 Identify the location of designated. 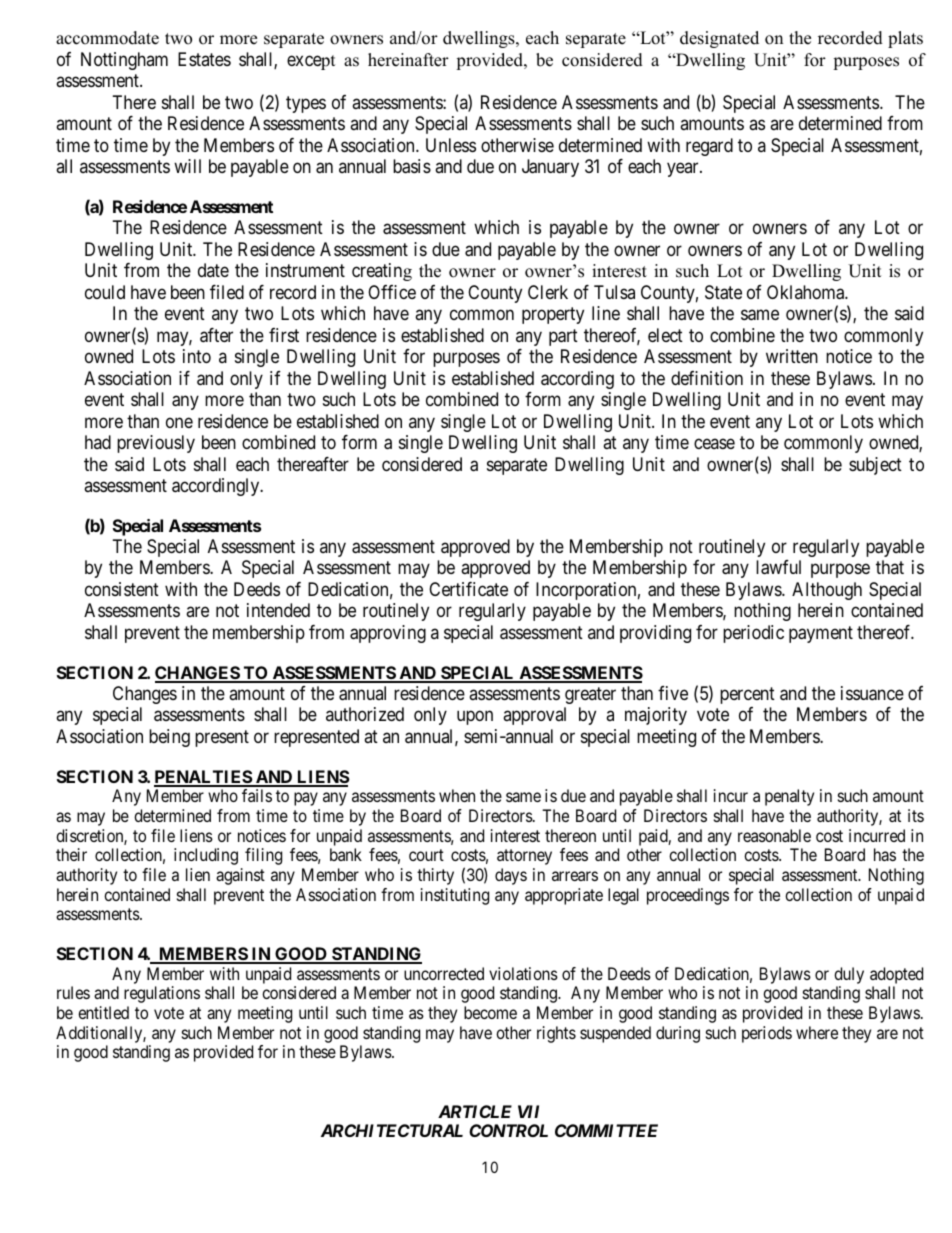
(719, 39).
